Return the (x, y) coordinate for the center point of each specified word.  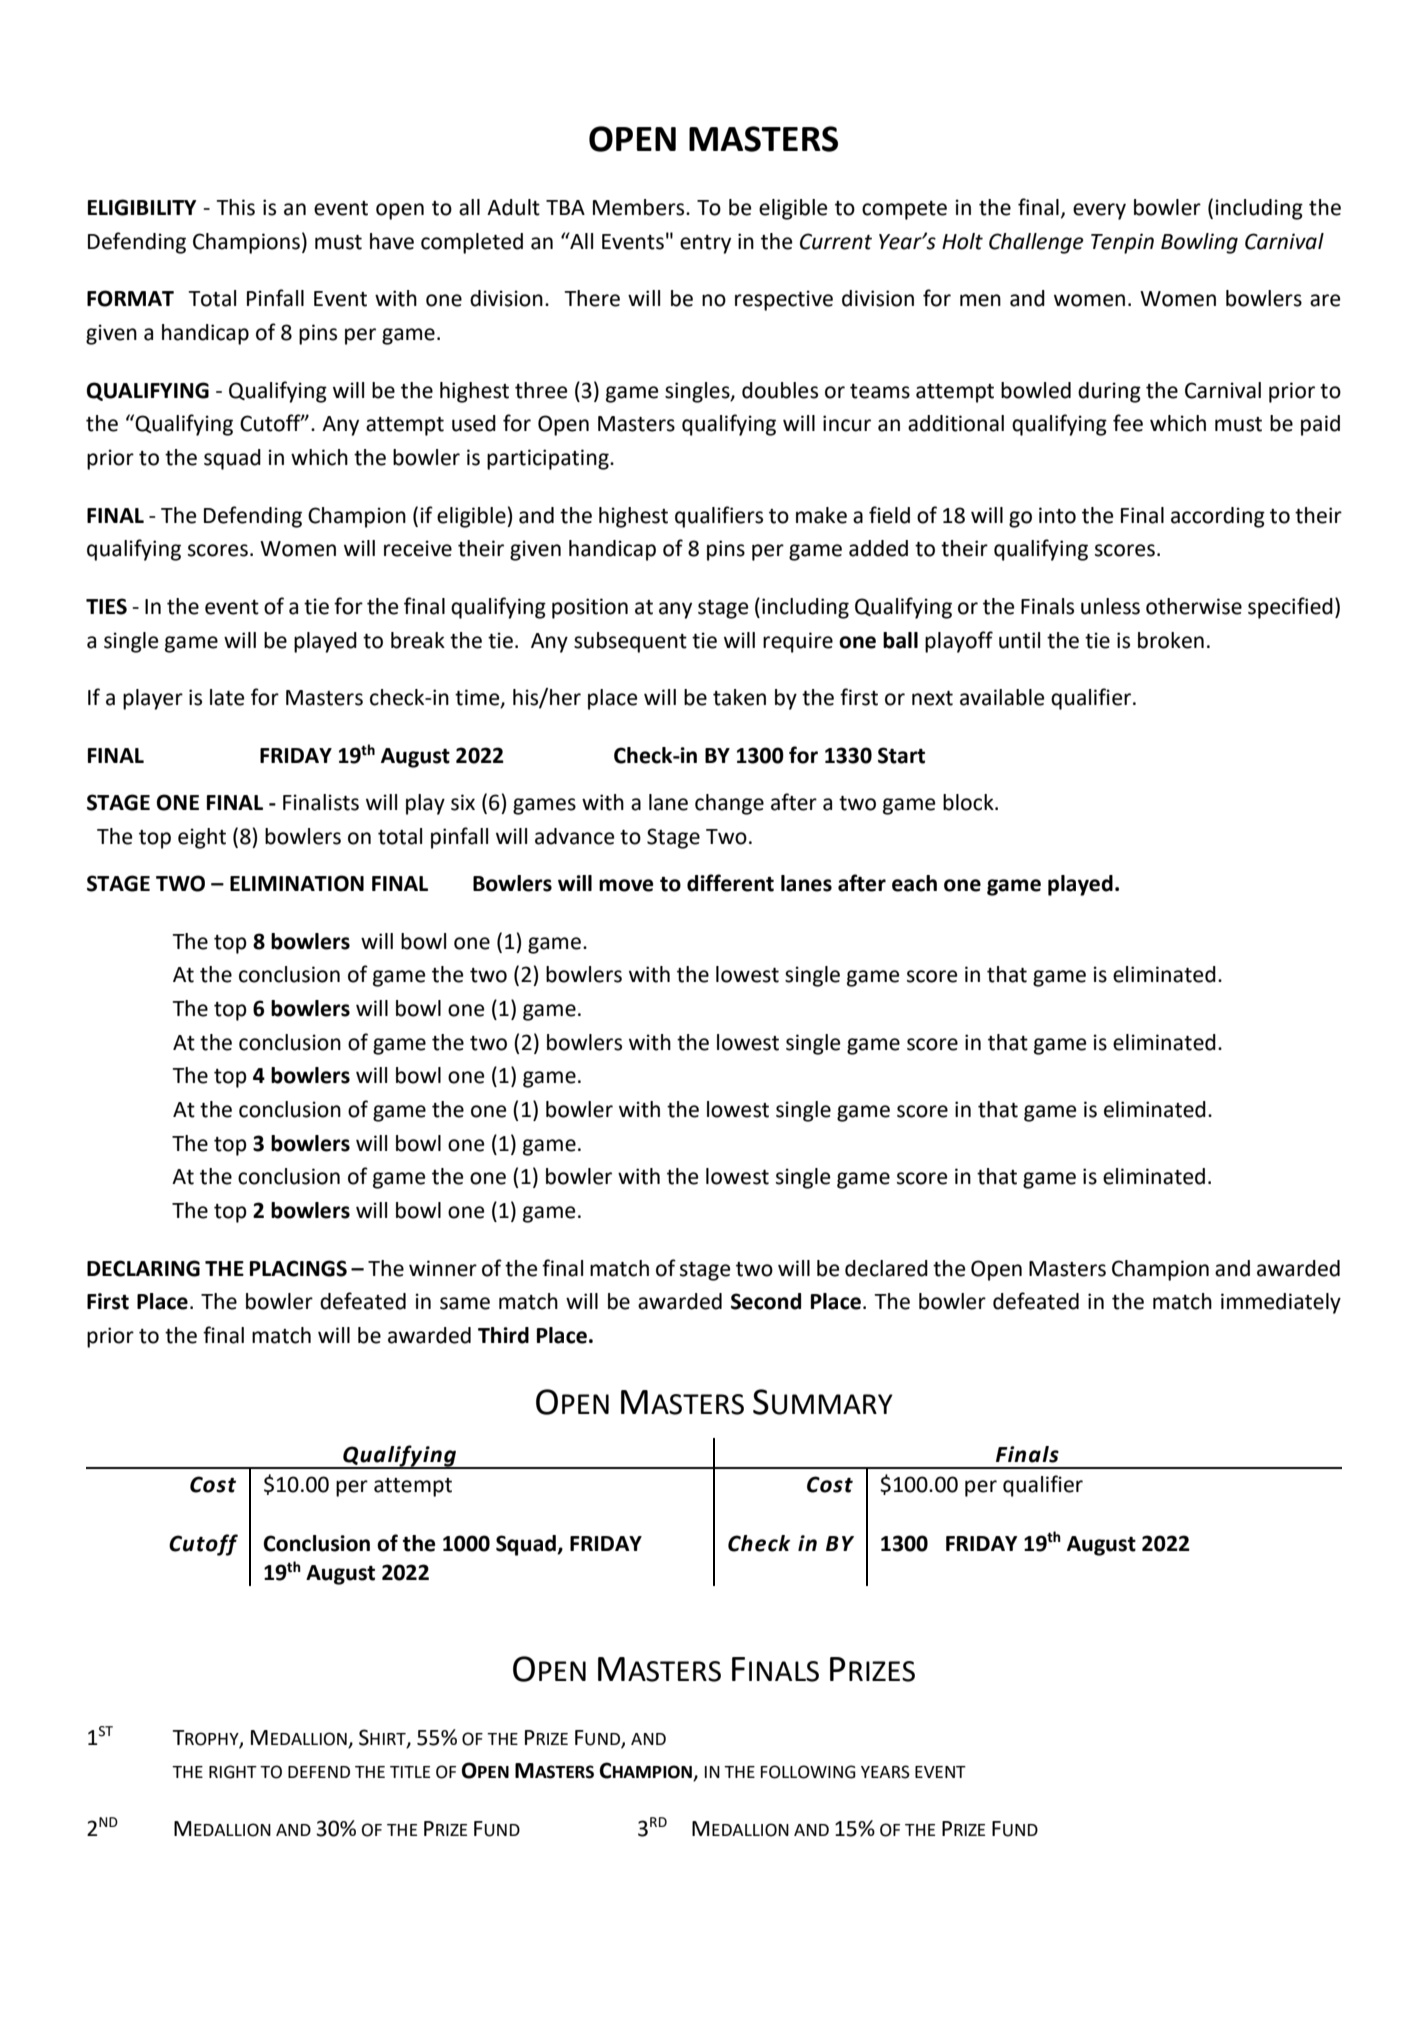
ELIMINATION (297, 883)
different (730, 883)
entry (705, 244)
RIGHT (233, 1772)
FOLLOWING (808, 1772)
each (914, 883)
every (1099, 211)
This (235, 207)
